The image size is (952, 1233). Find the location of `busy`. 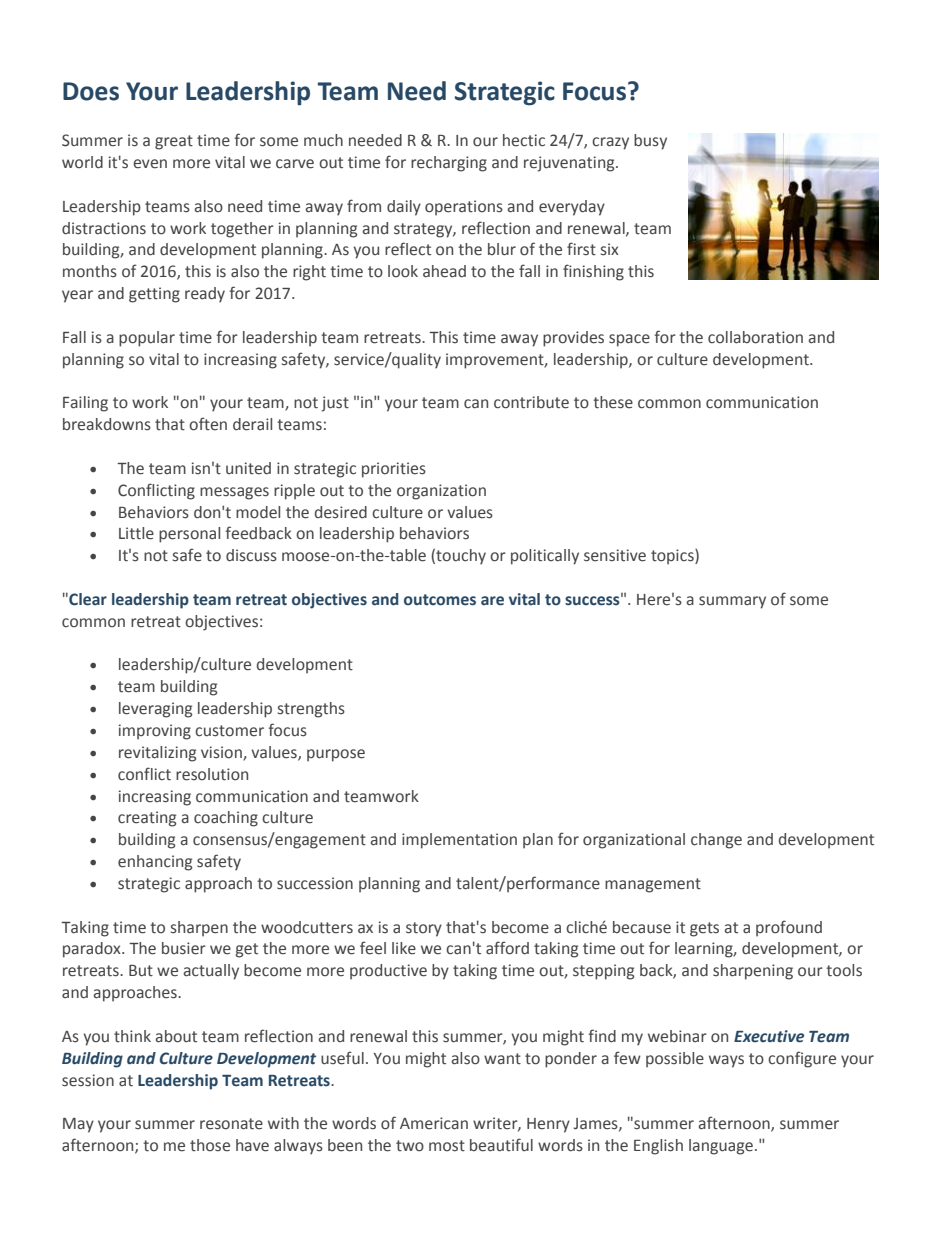

busy is located at coordinates (650, 142).
